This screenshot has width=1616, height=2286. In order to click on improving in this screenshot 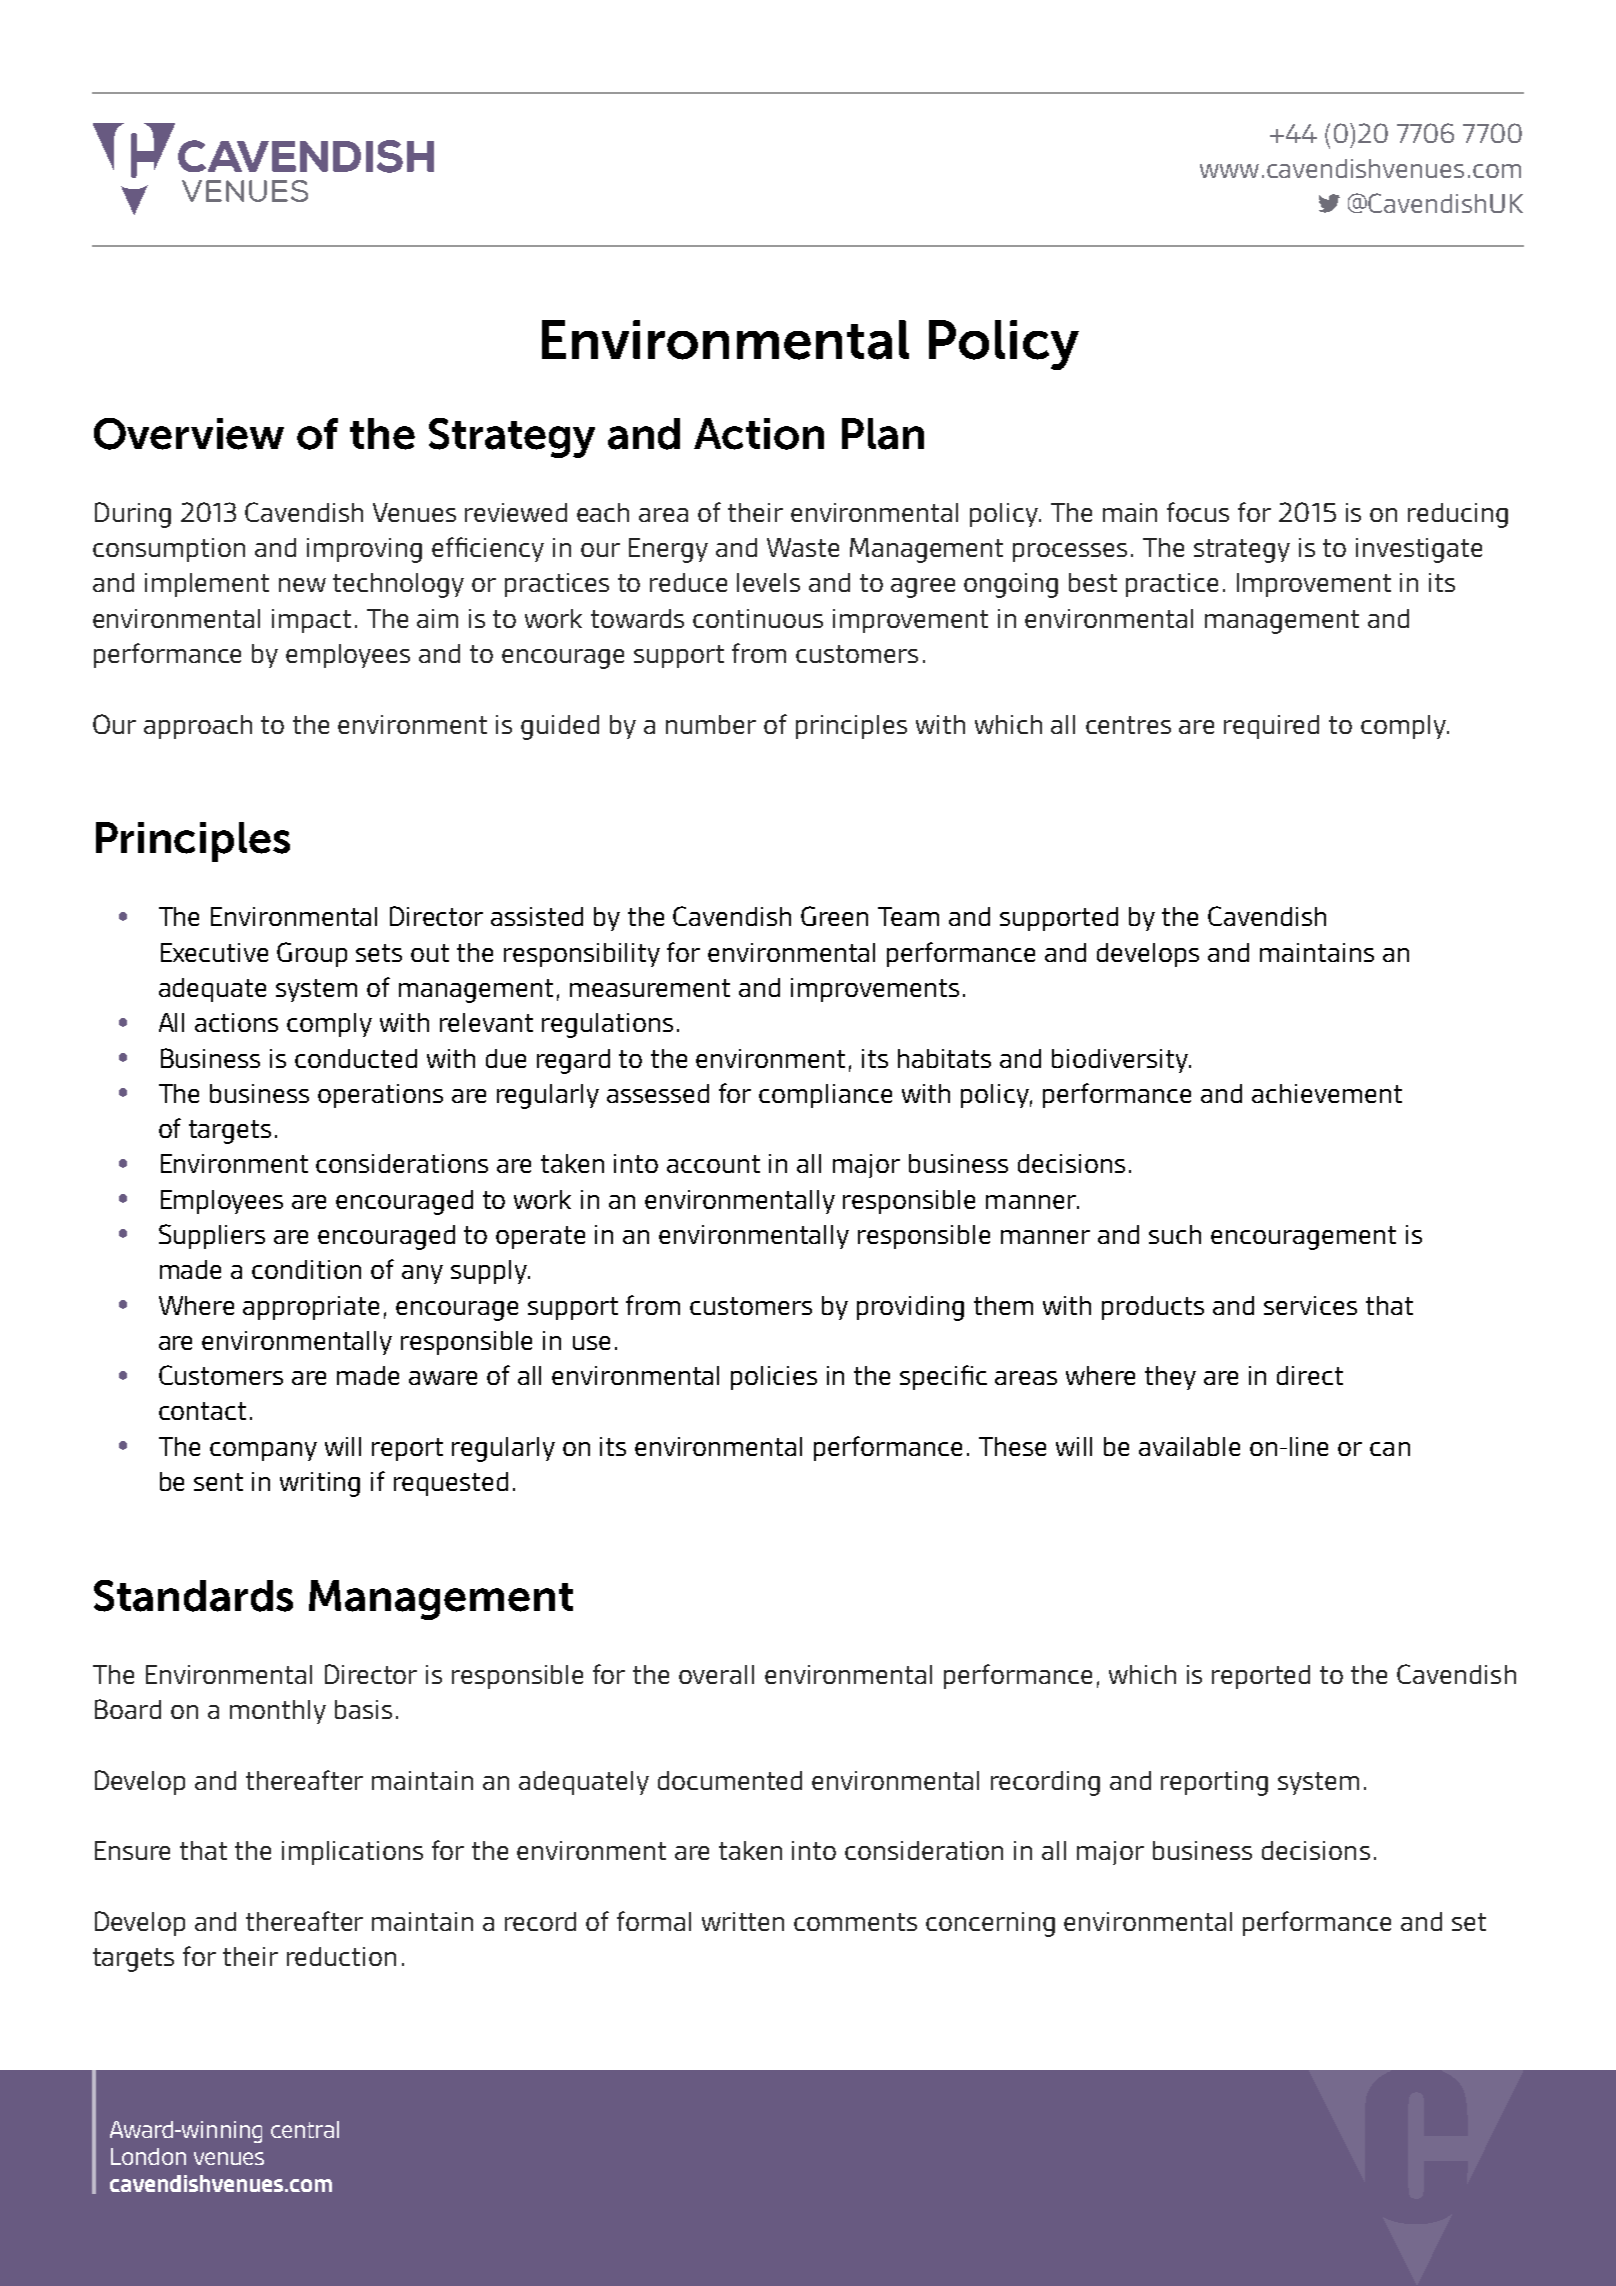, I will do `click(364, 550)`.
